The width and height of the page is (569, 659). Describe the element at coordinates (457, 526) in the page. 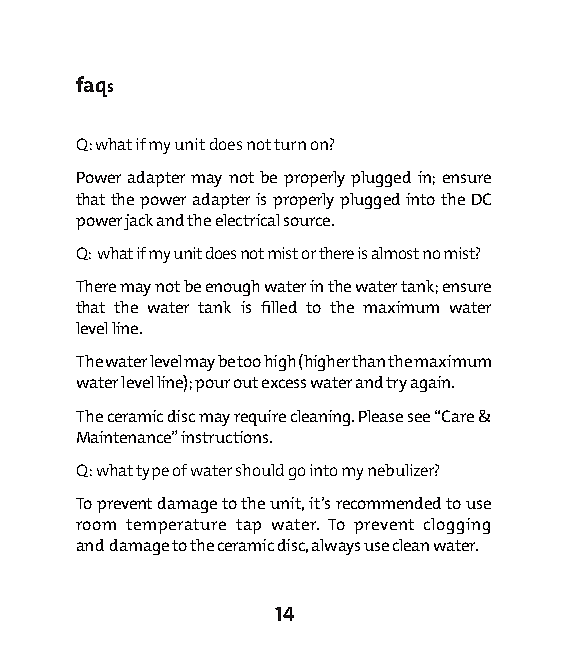

I see `clogging` at that location.
